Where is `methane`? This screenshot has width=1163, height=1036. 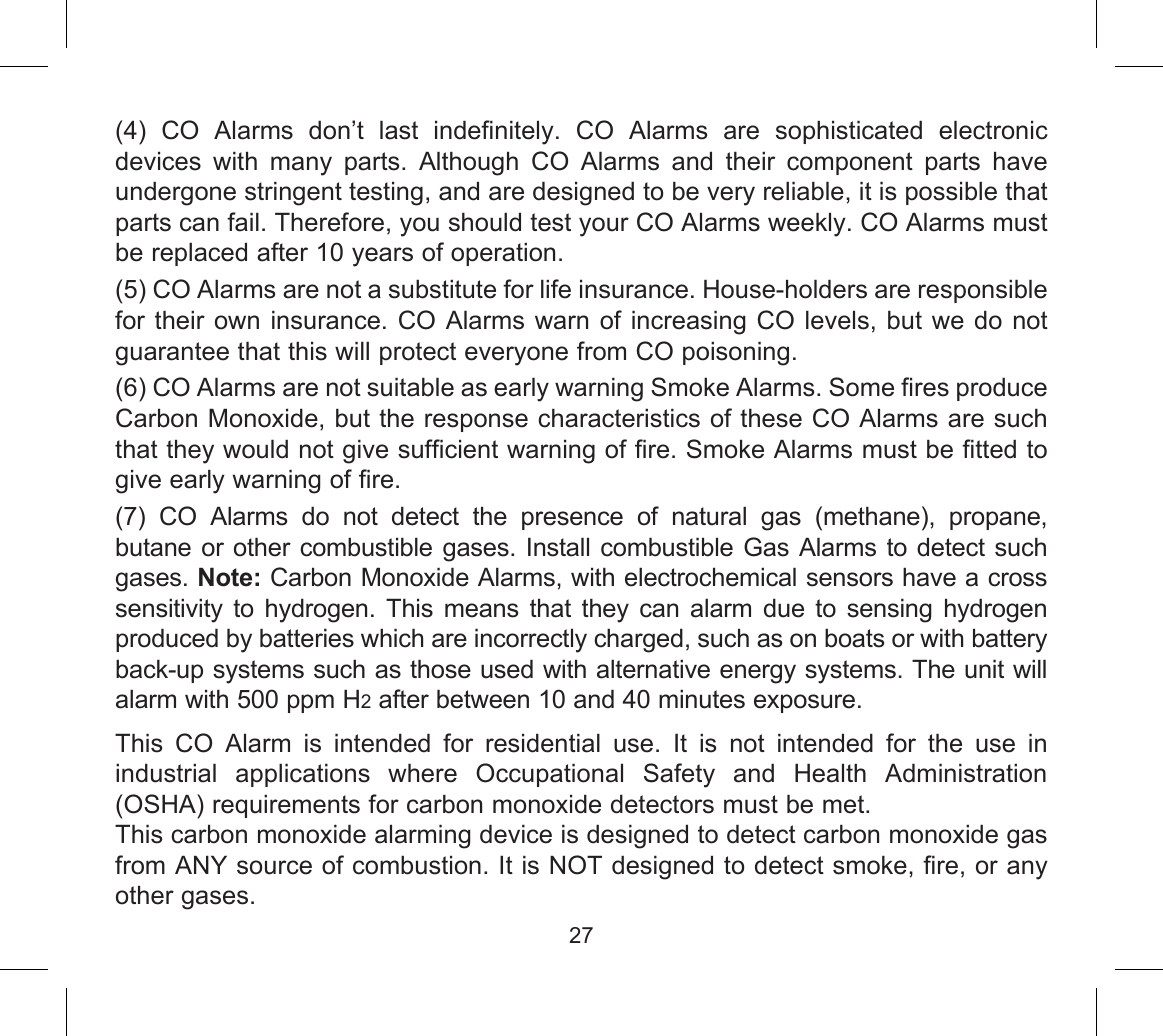 methane is located at coordinates (872, 516).
